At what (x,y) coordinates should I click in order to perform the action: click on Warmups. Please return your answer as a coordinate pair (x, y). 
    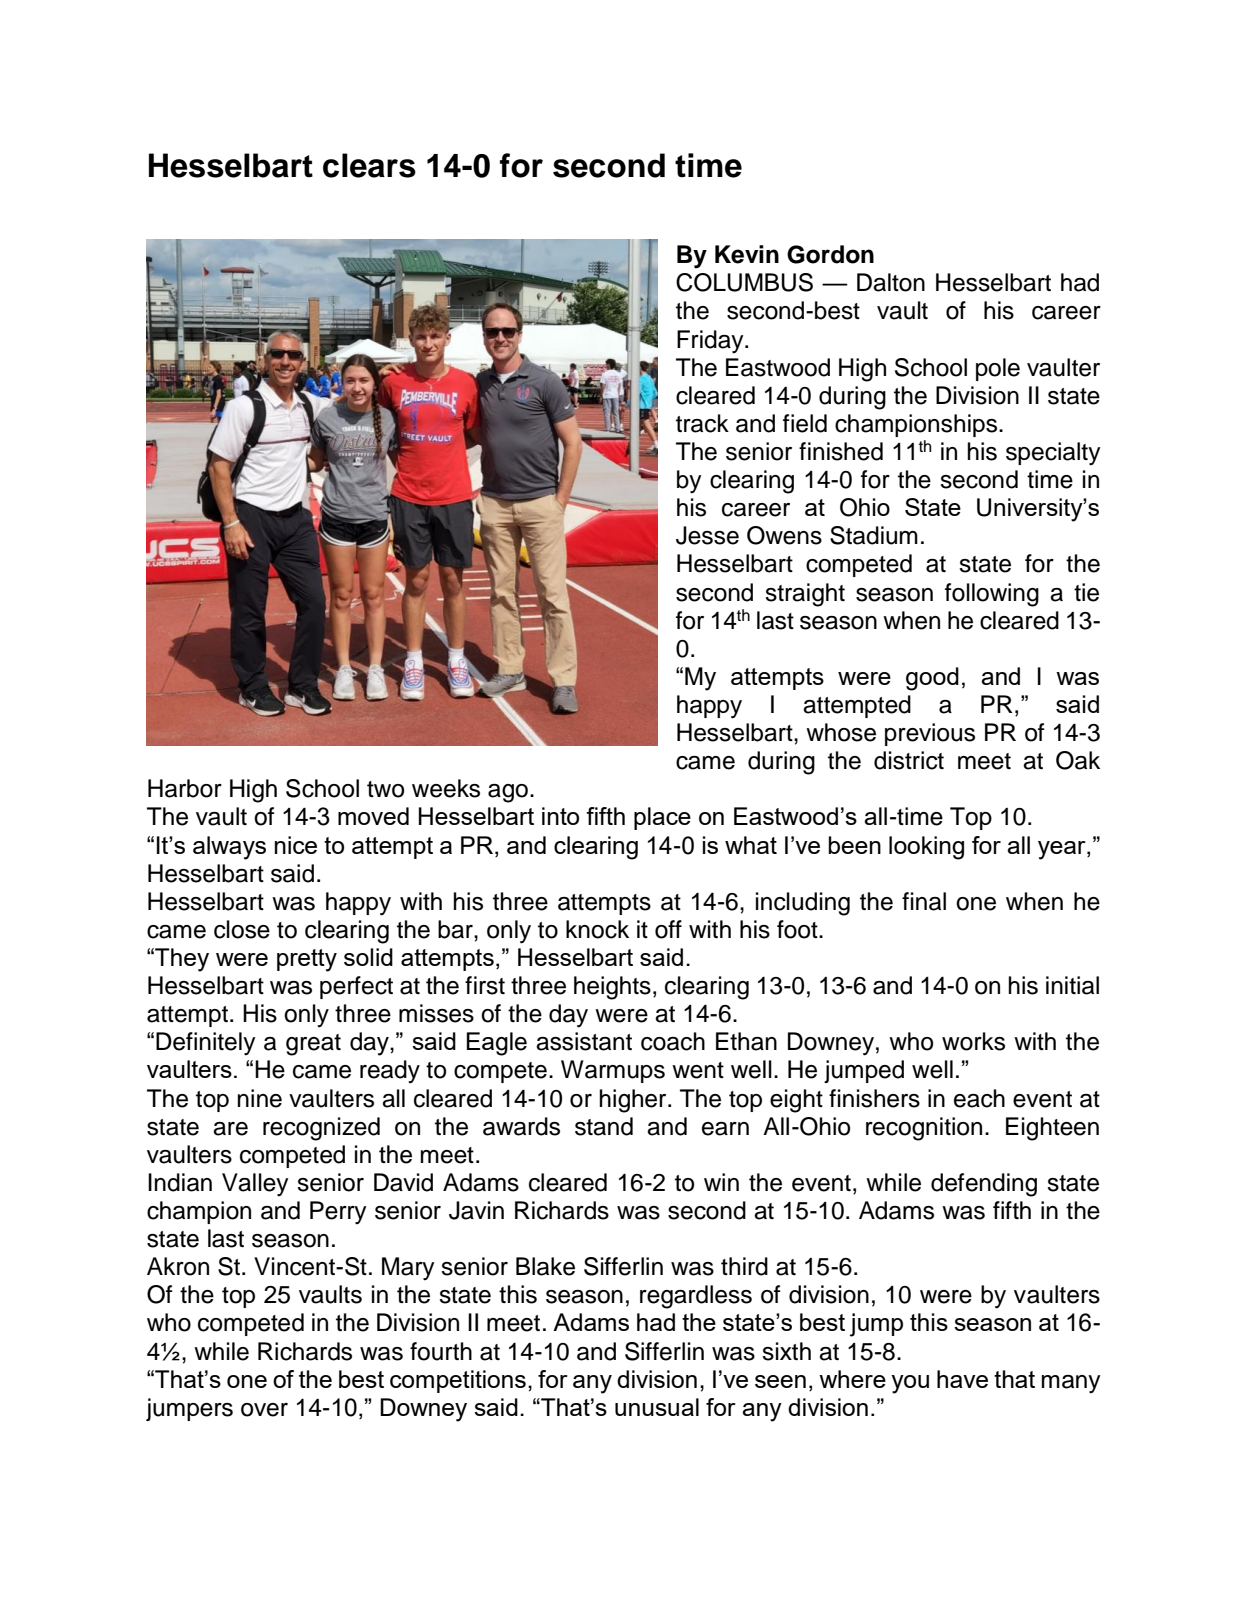
    Looking at the image, I should click on (613, 1071).
